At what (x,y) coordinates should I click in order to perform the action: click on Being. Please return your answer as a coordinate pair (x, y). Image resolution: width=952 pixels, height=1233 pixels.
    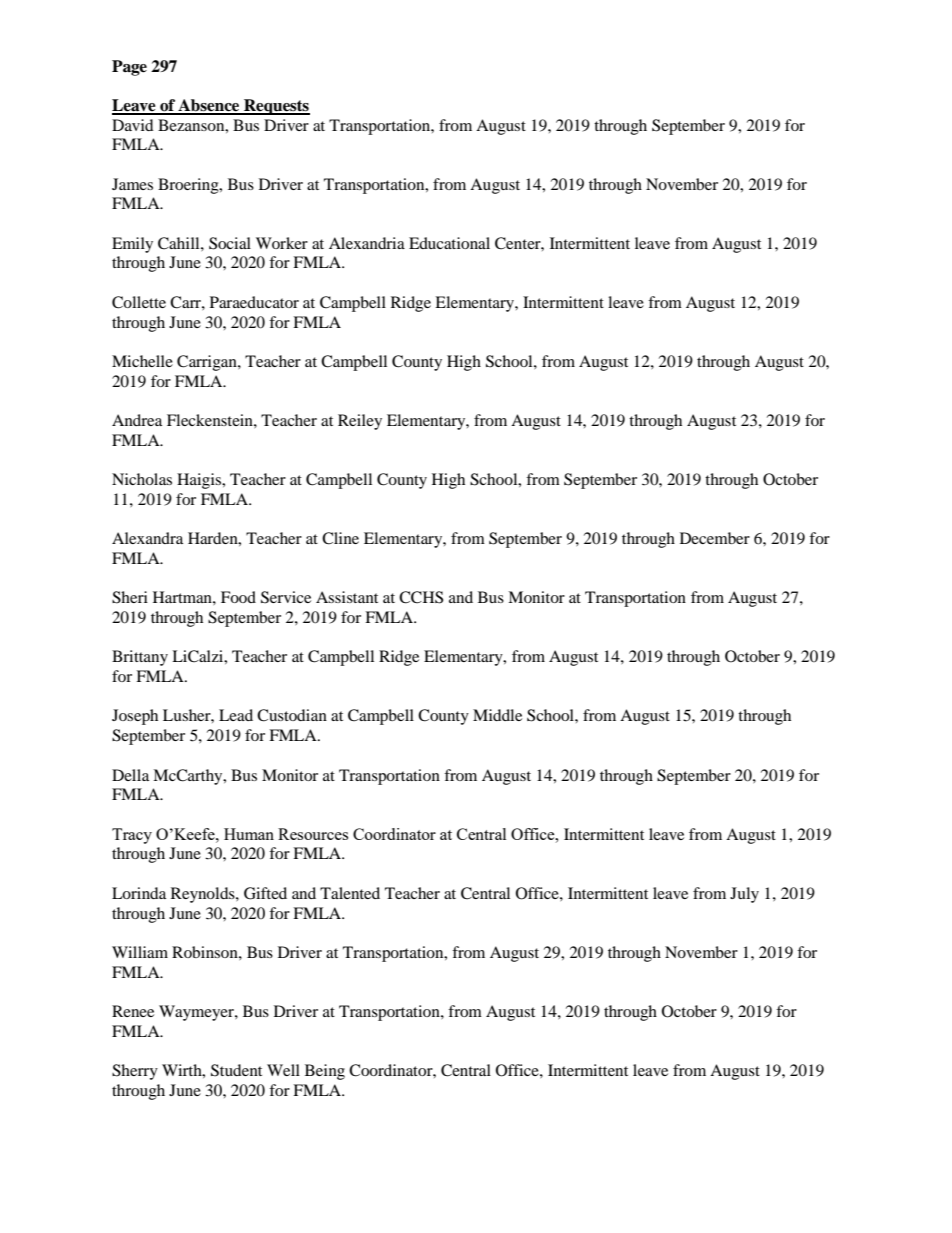
    Looking at the image, I should click on (325, 1072).
